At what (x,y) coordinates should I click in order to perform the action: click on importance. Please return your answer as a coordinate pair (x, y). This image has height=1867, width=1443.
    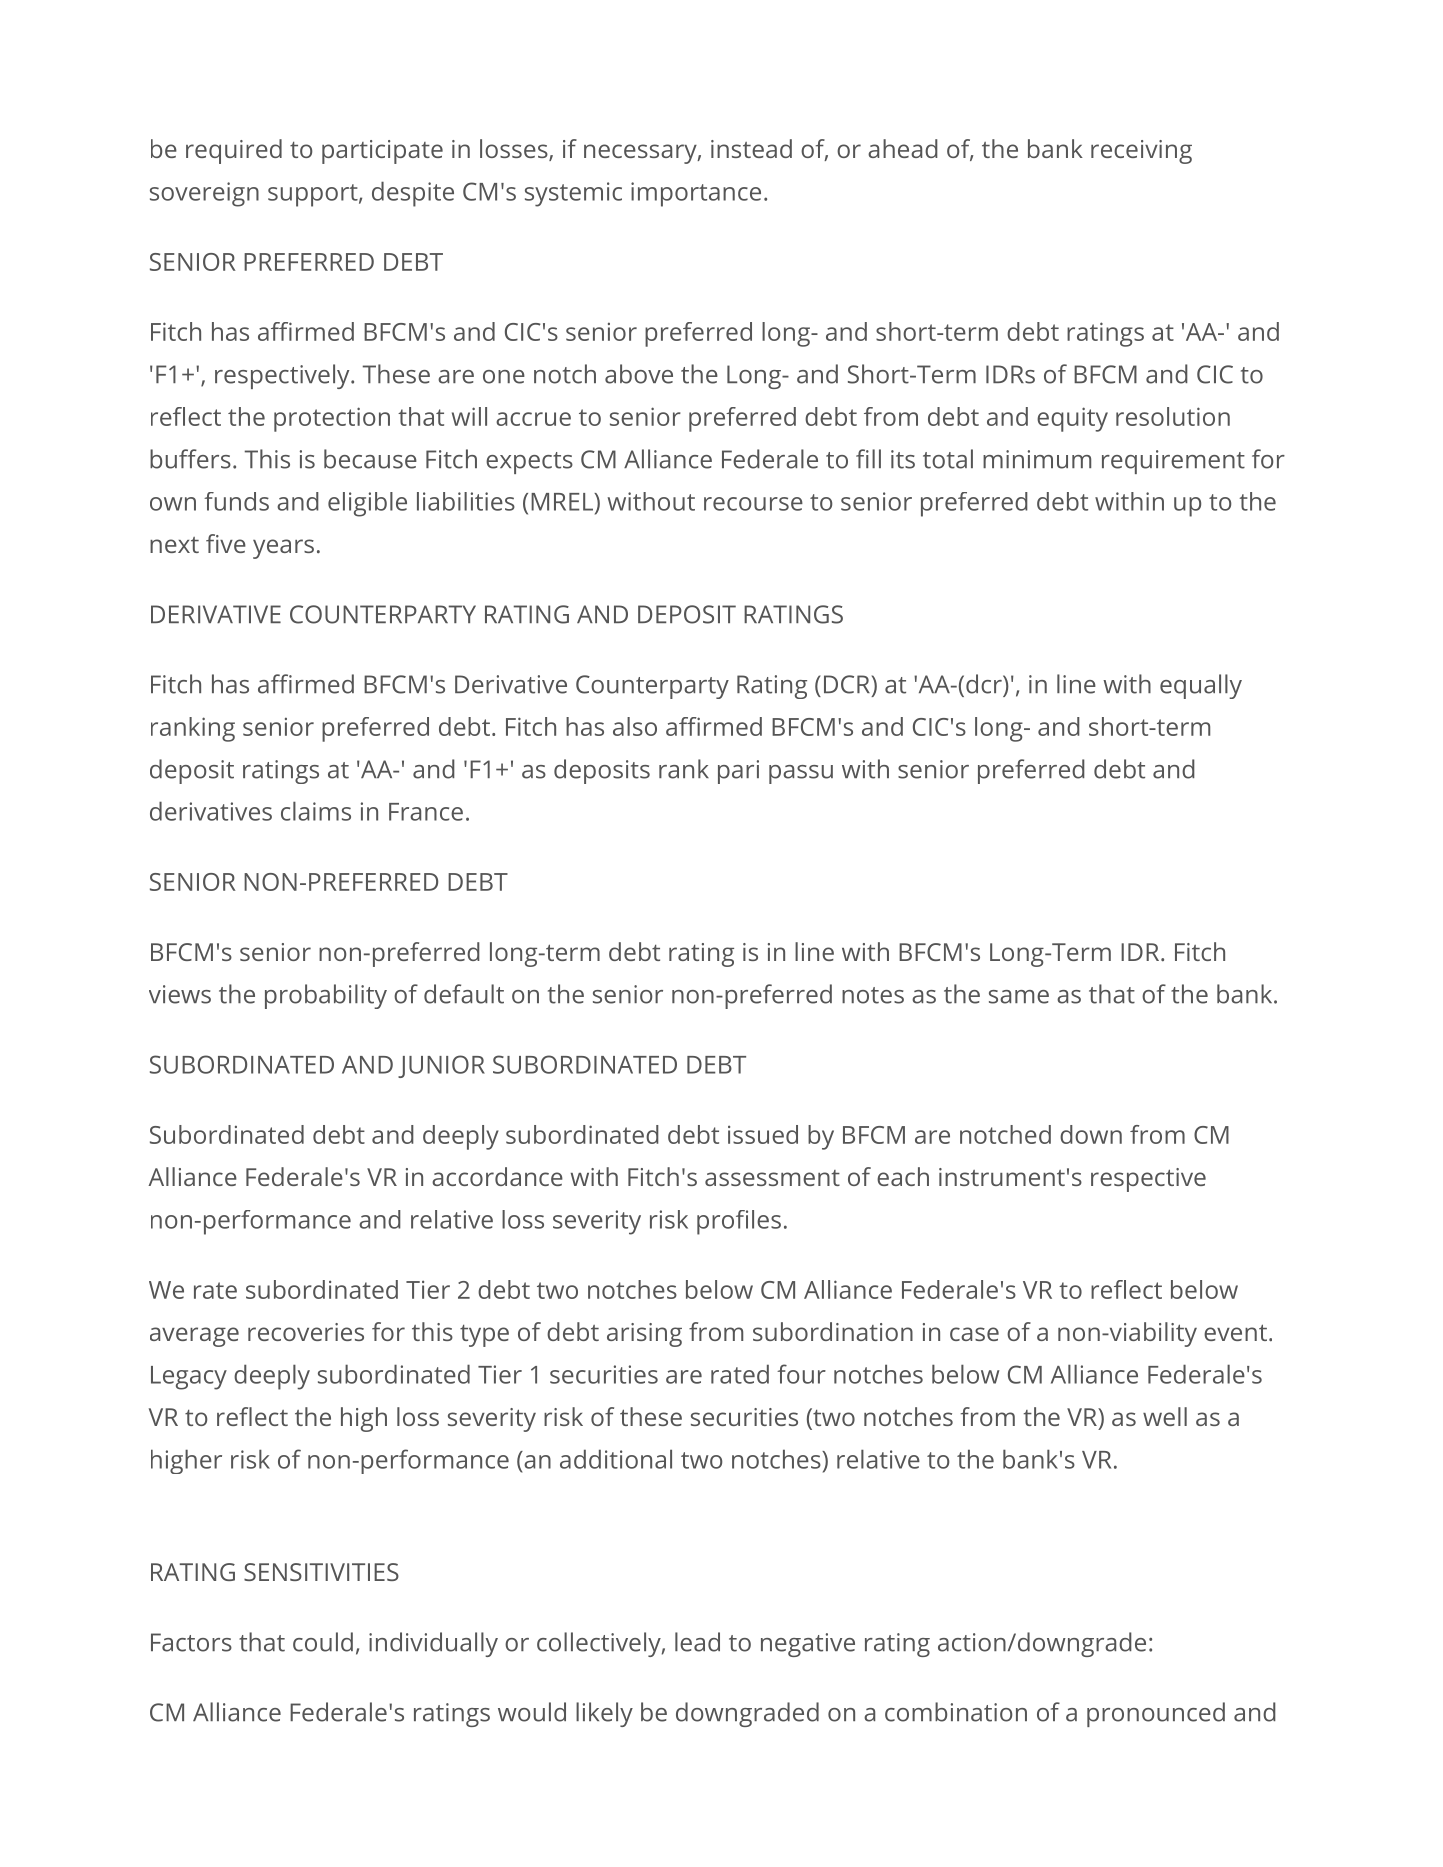
    Looking at the image, I should click on (696, 194).
